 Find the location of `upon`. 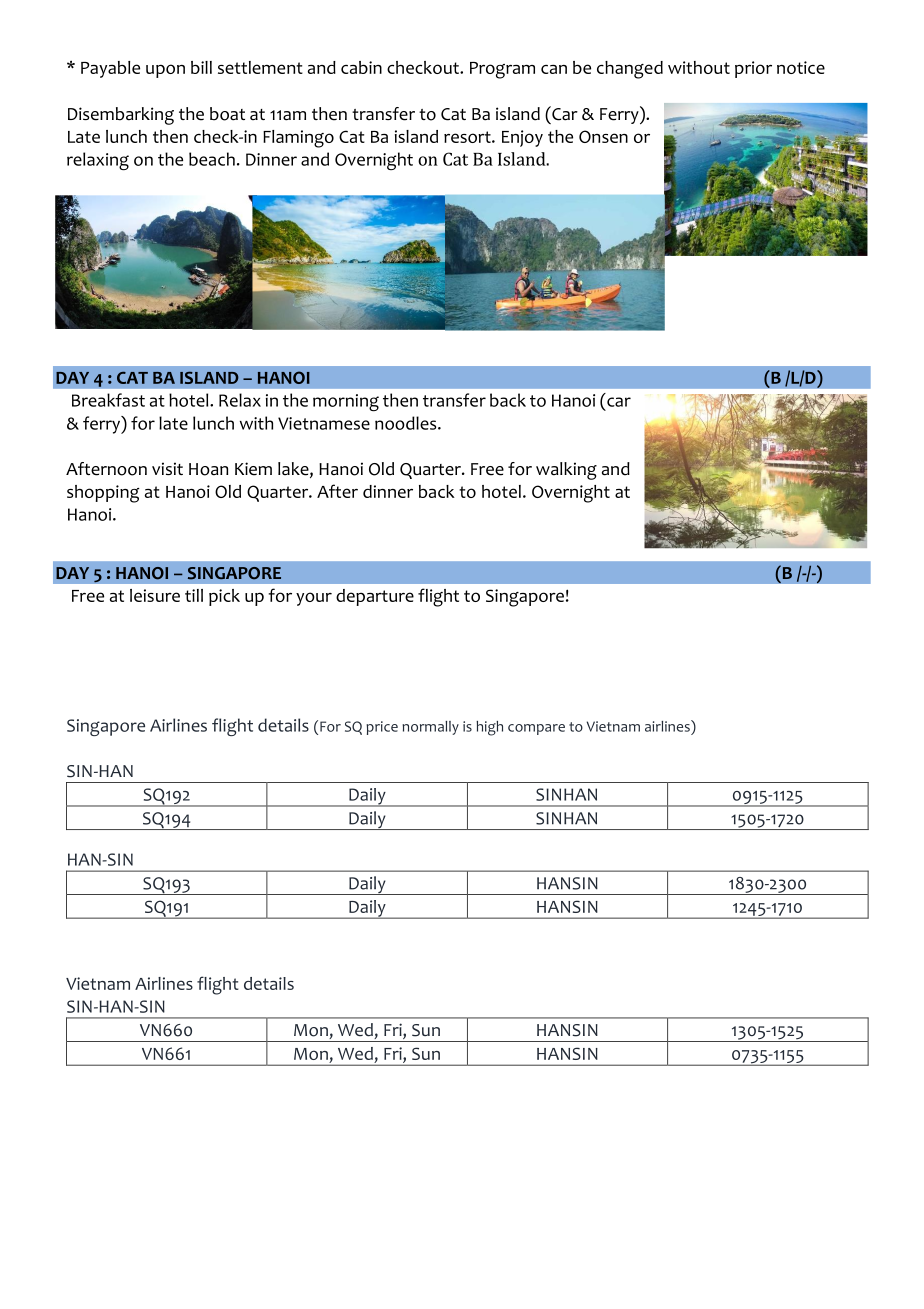

upon is located at coordinates (165, 71).
